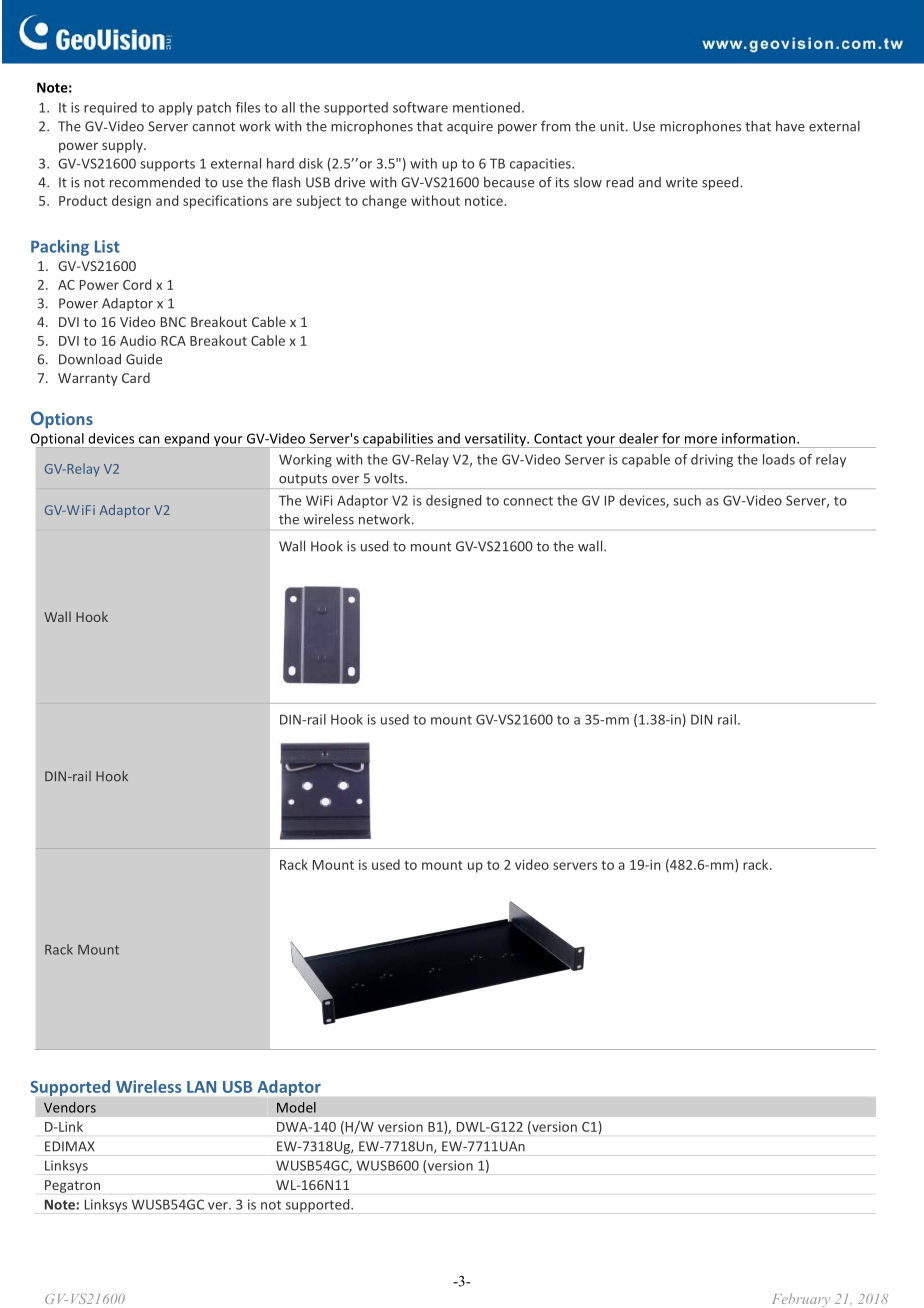  What do you see at coordinates (70, 1107) in the screenshot?
I see `Vendors` at bounding box center [70, 1107].
